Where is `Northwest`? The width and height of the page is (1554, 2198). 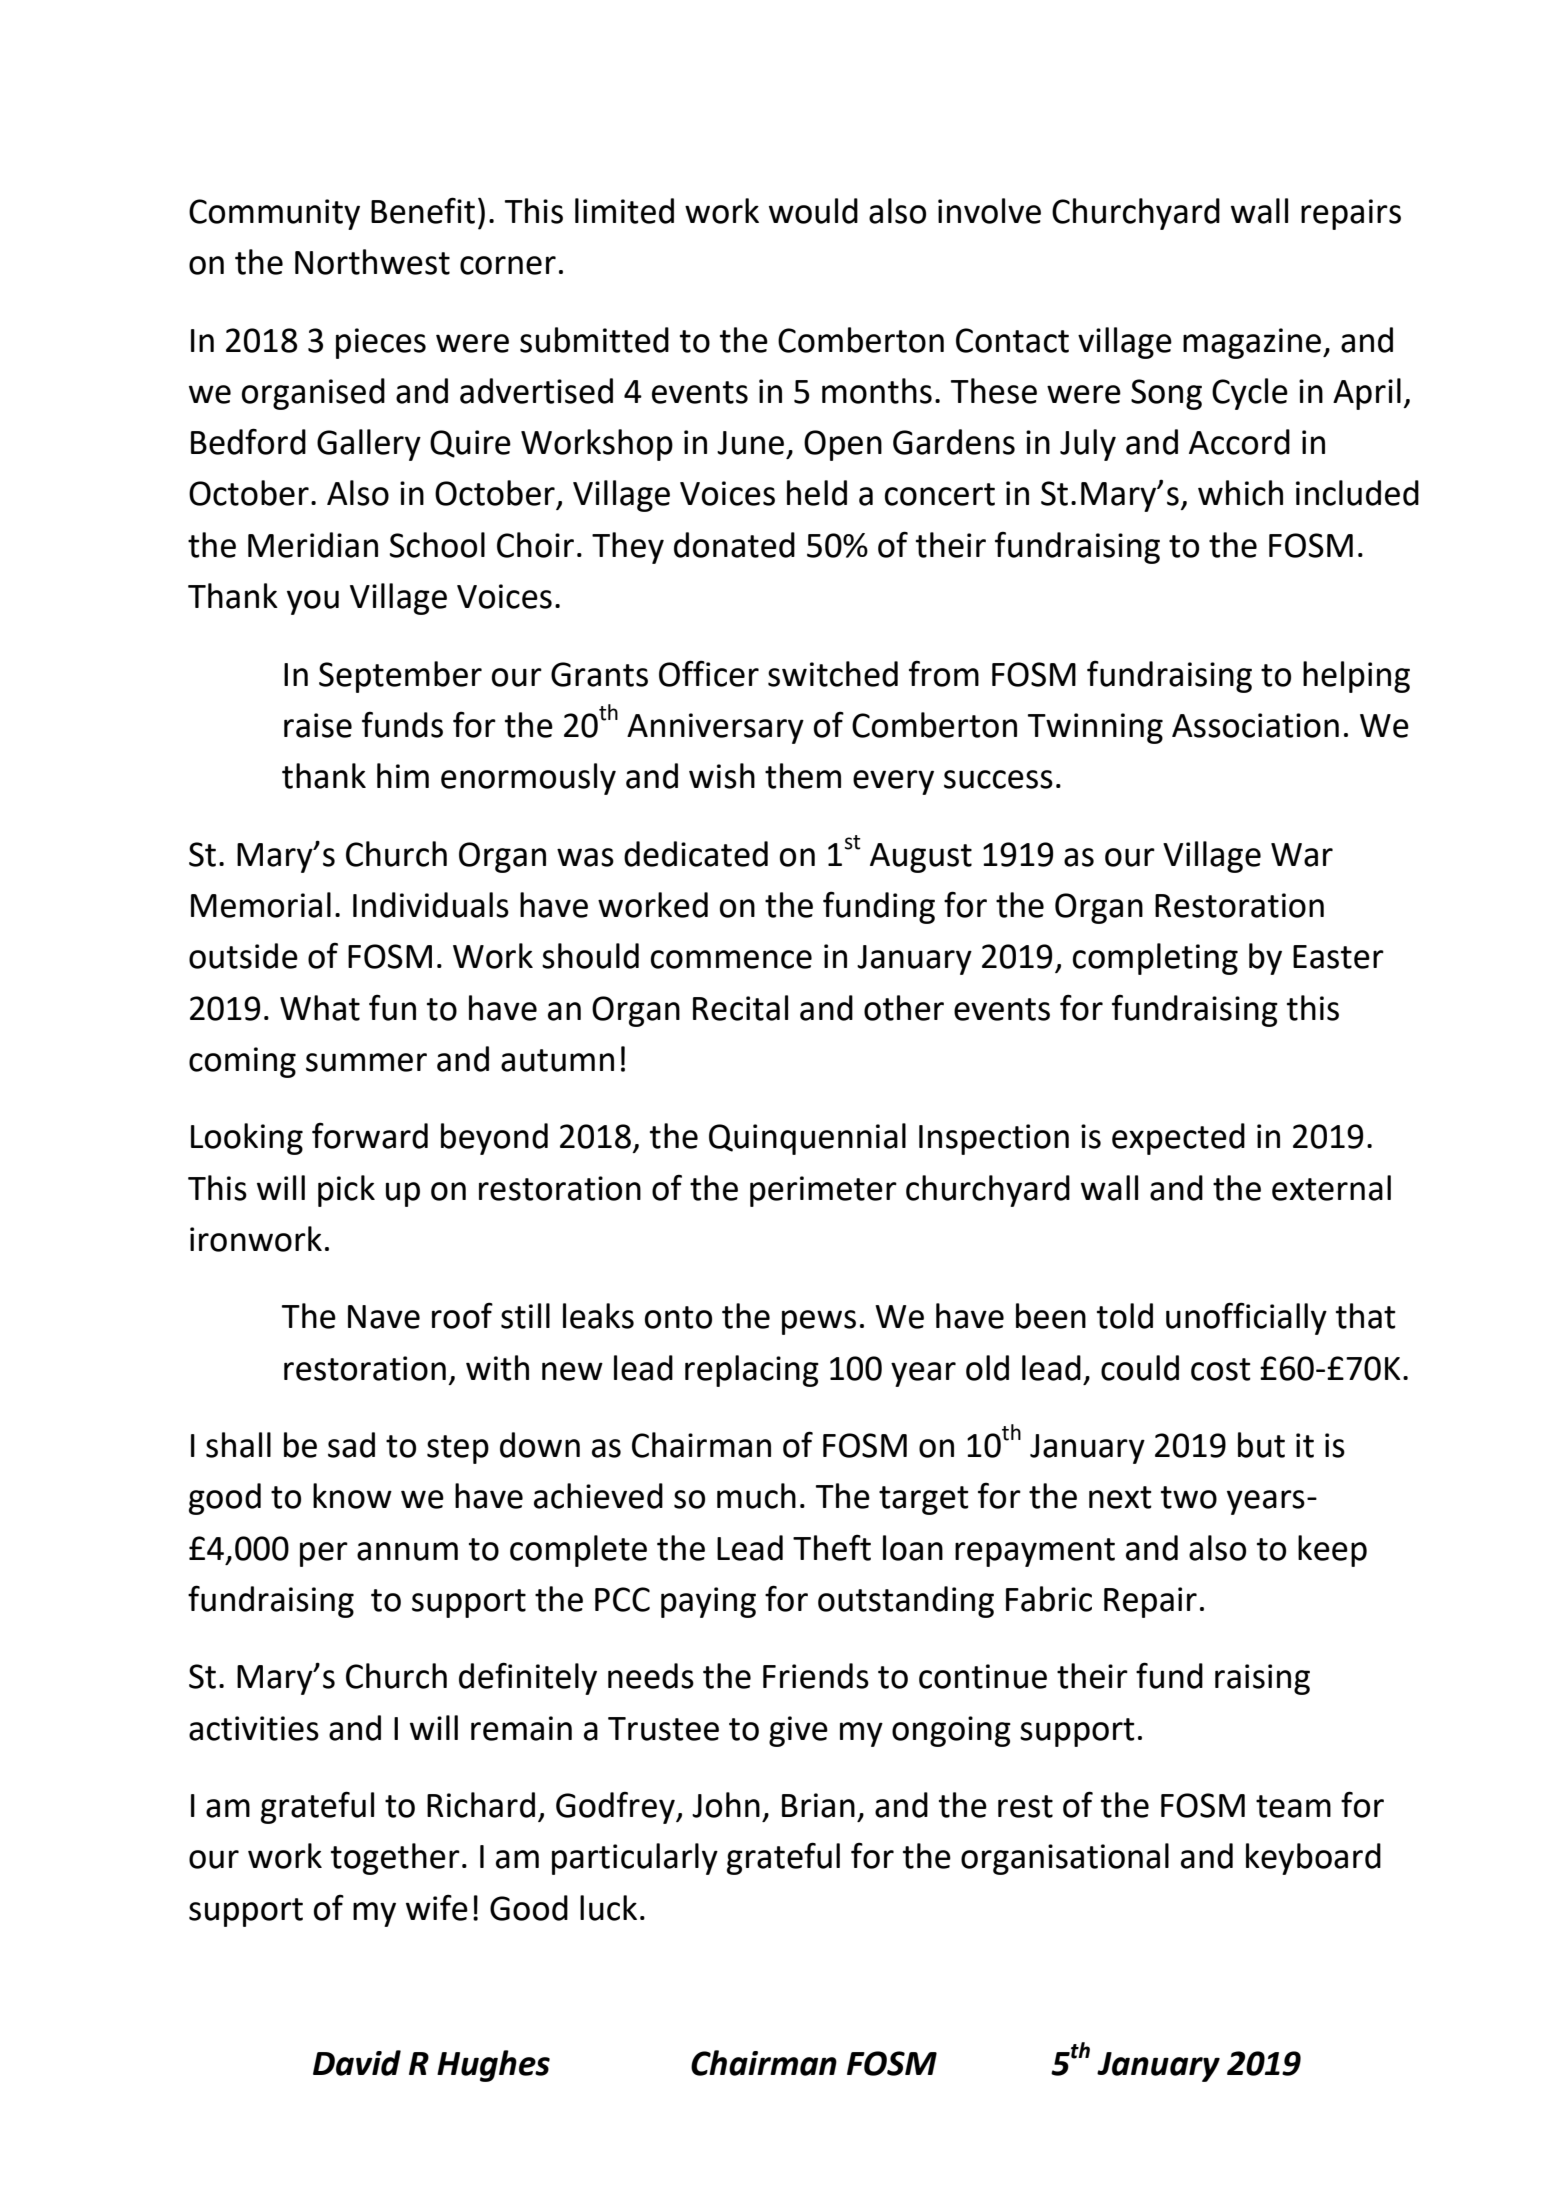
Northwest is located at coordinates (372, 262).
